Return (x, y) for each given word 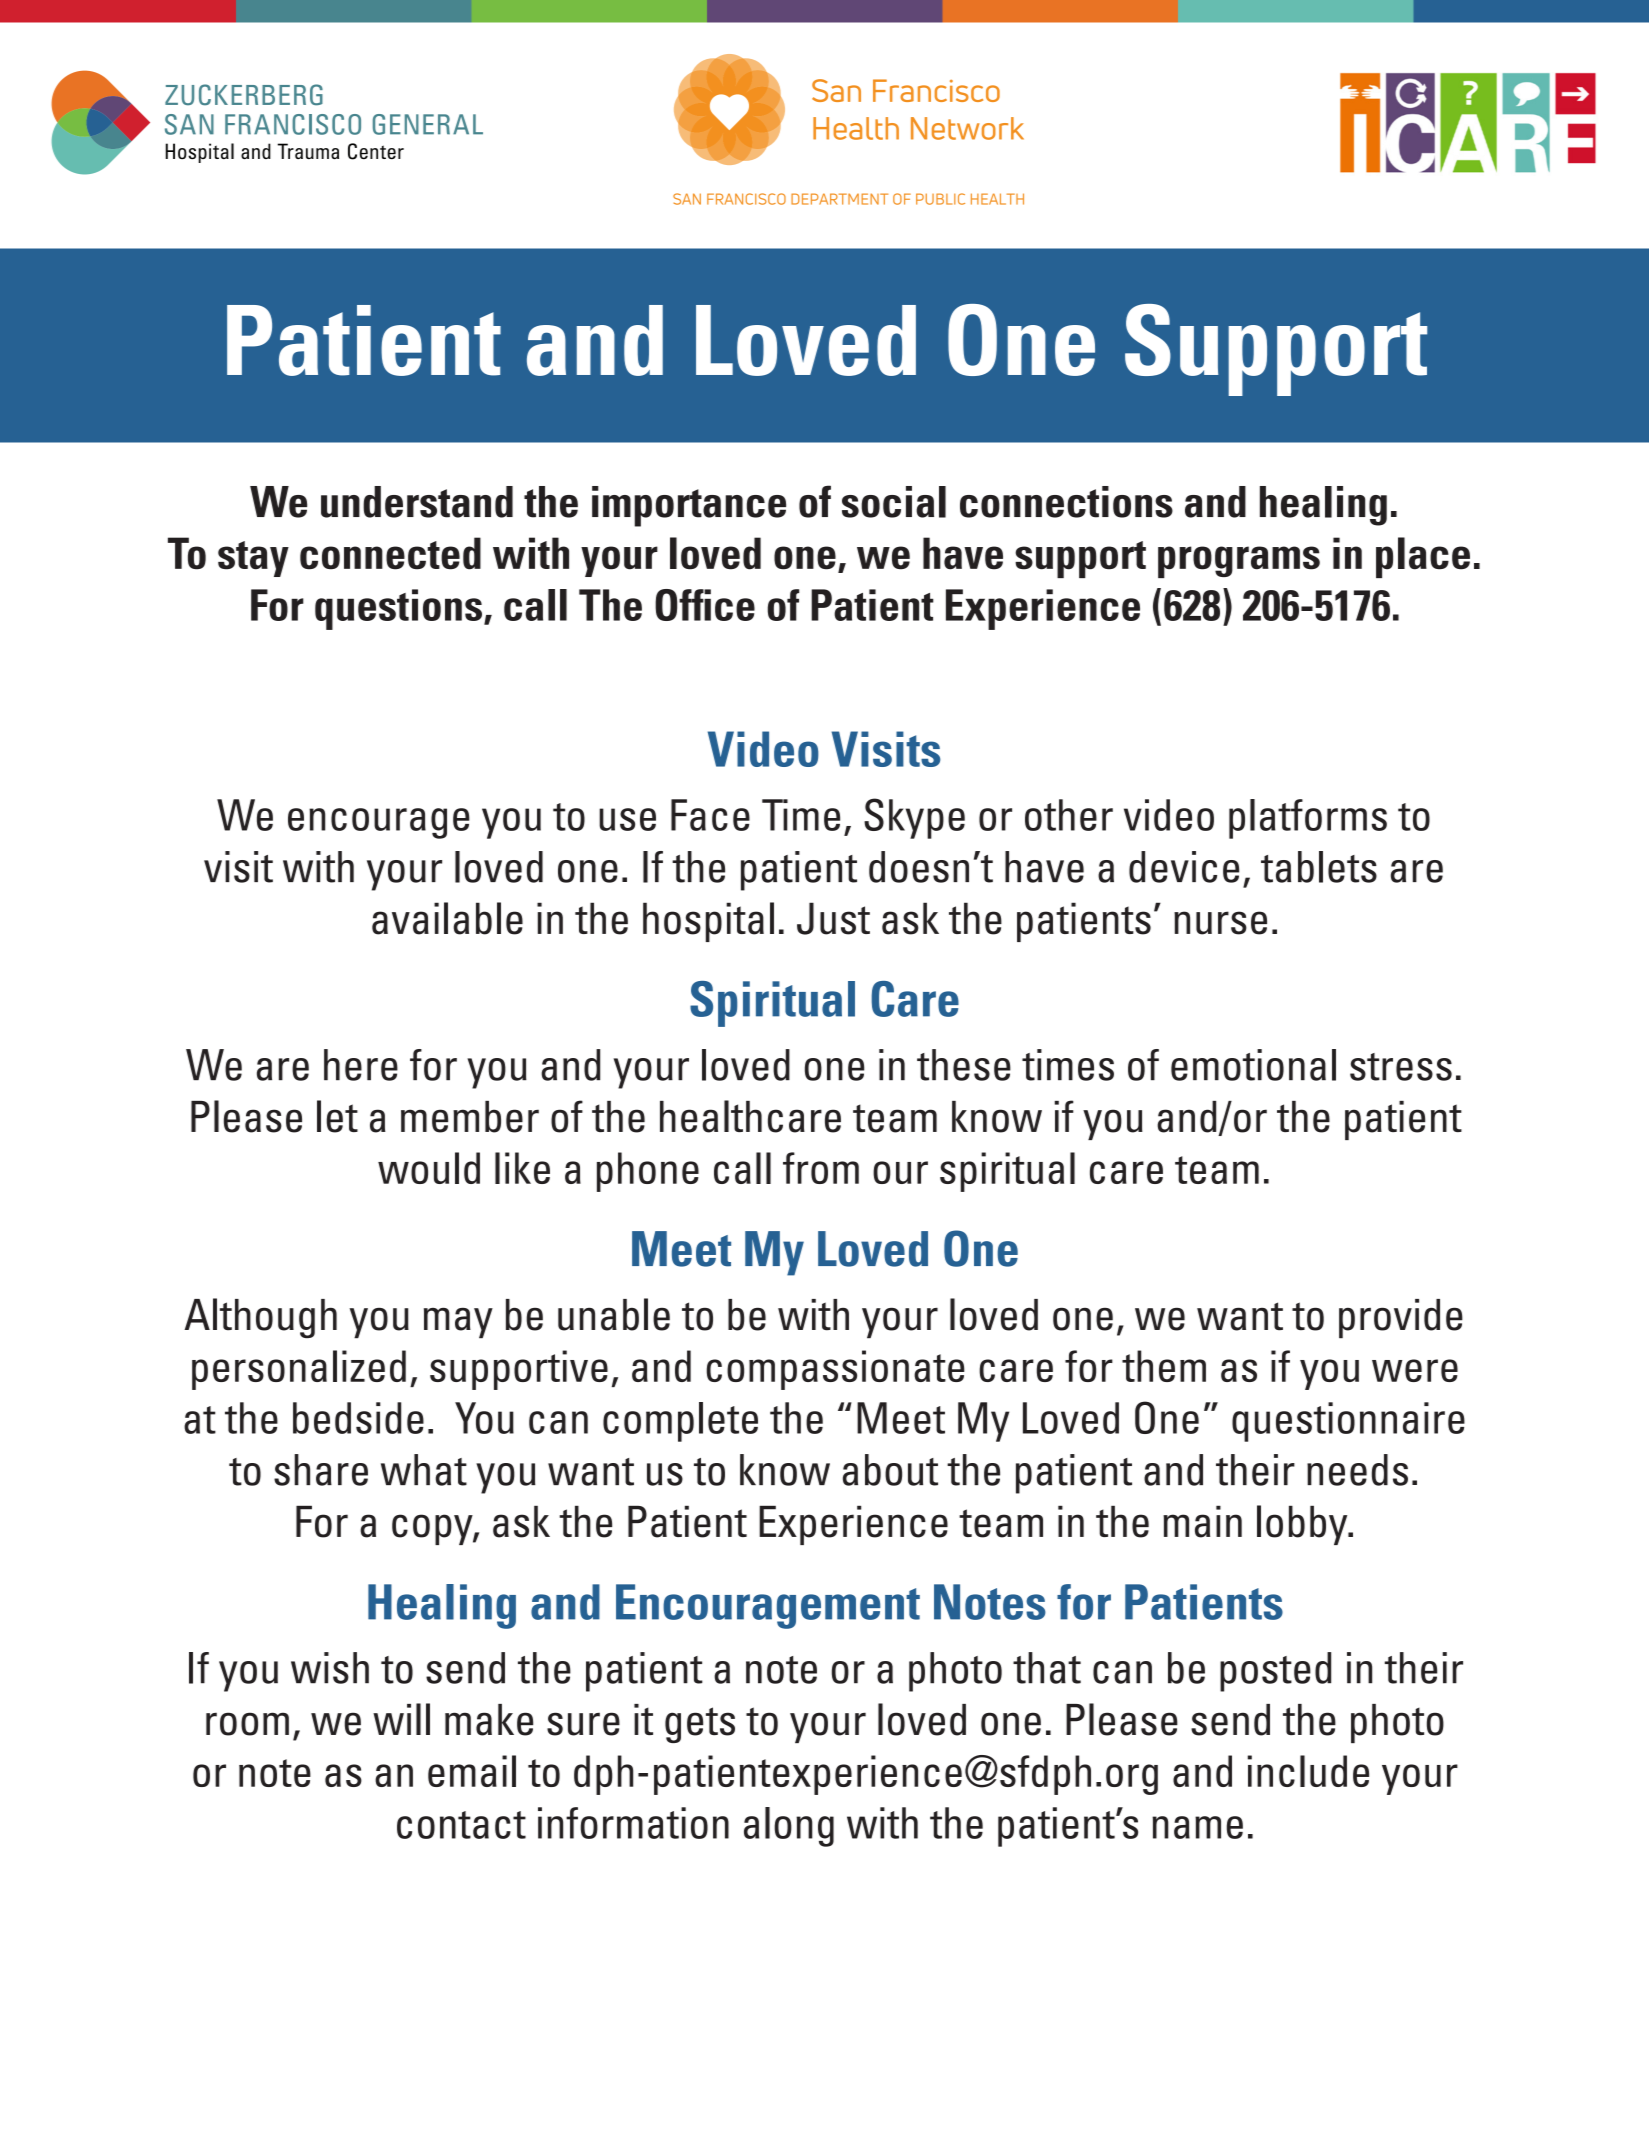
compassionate (835, 1370)
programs (1239, 562)
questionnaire (1348, 1422)
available (447, 918)
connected (390, 553)
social (894, 502)
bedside (358, 1418)
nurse (1220, 923)
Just (833, 918)
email (472, 1771)
